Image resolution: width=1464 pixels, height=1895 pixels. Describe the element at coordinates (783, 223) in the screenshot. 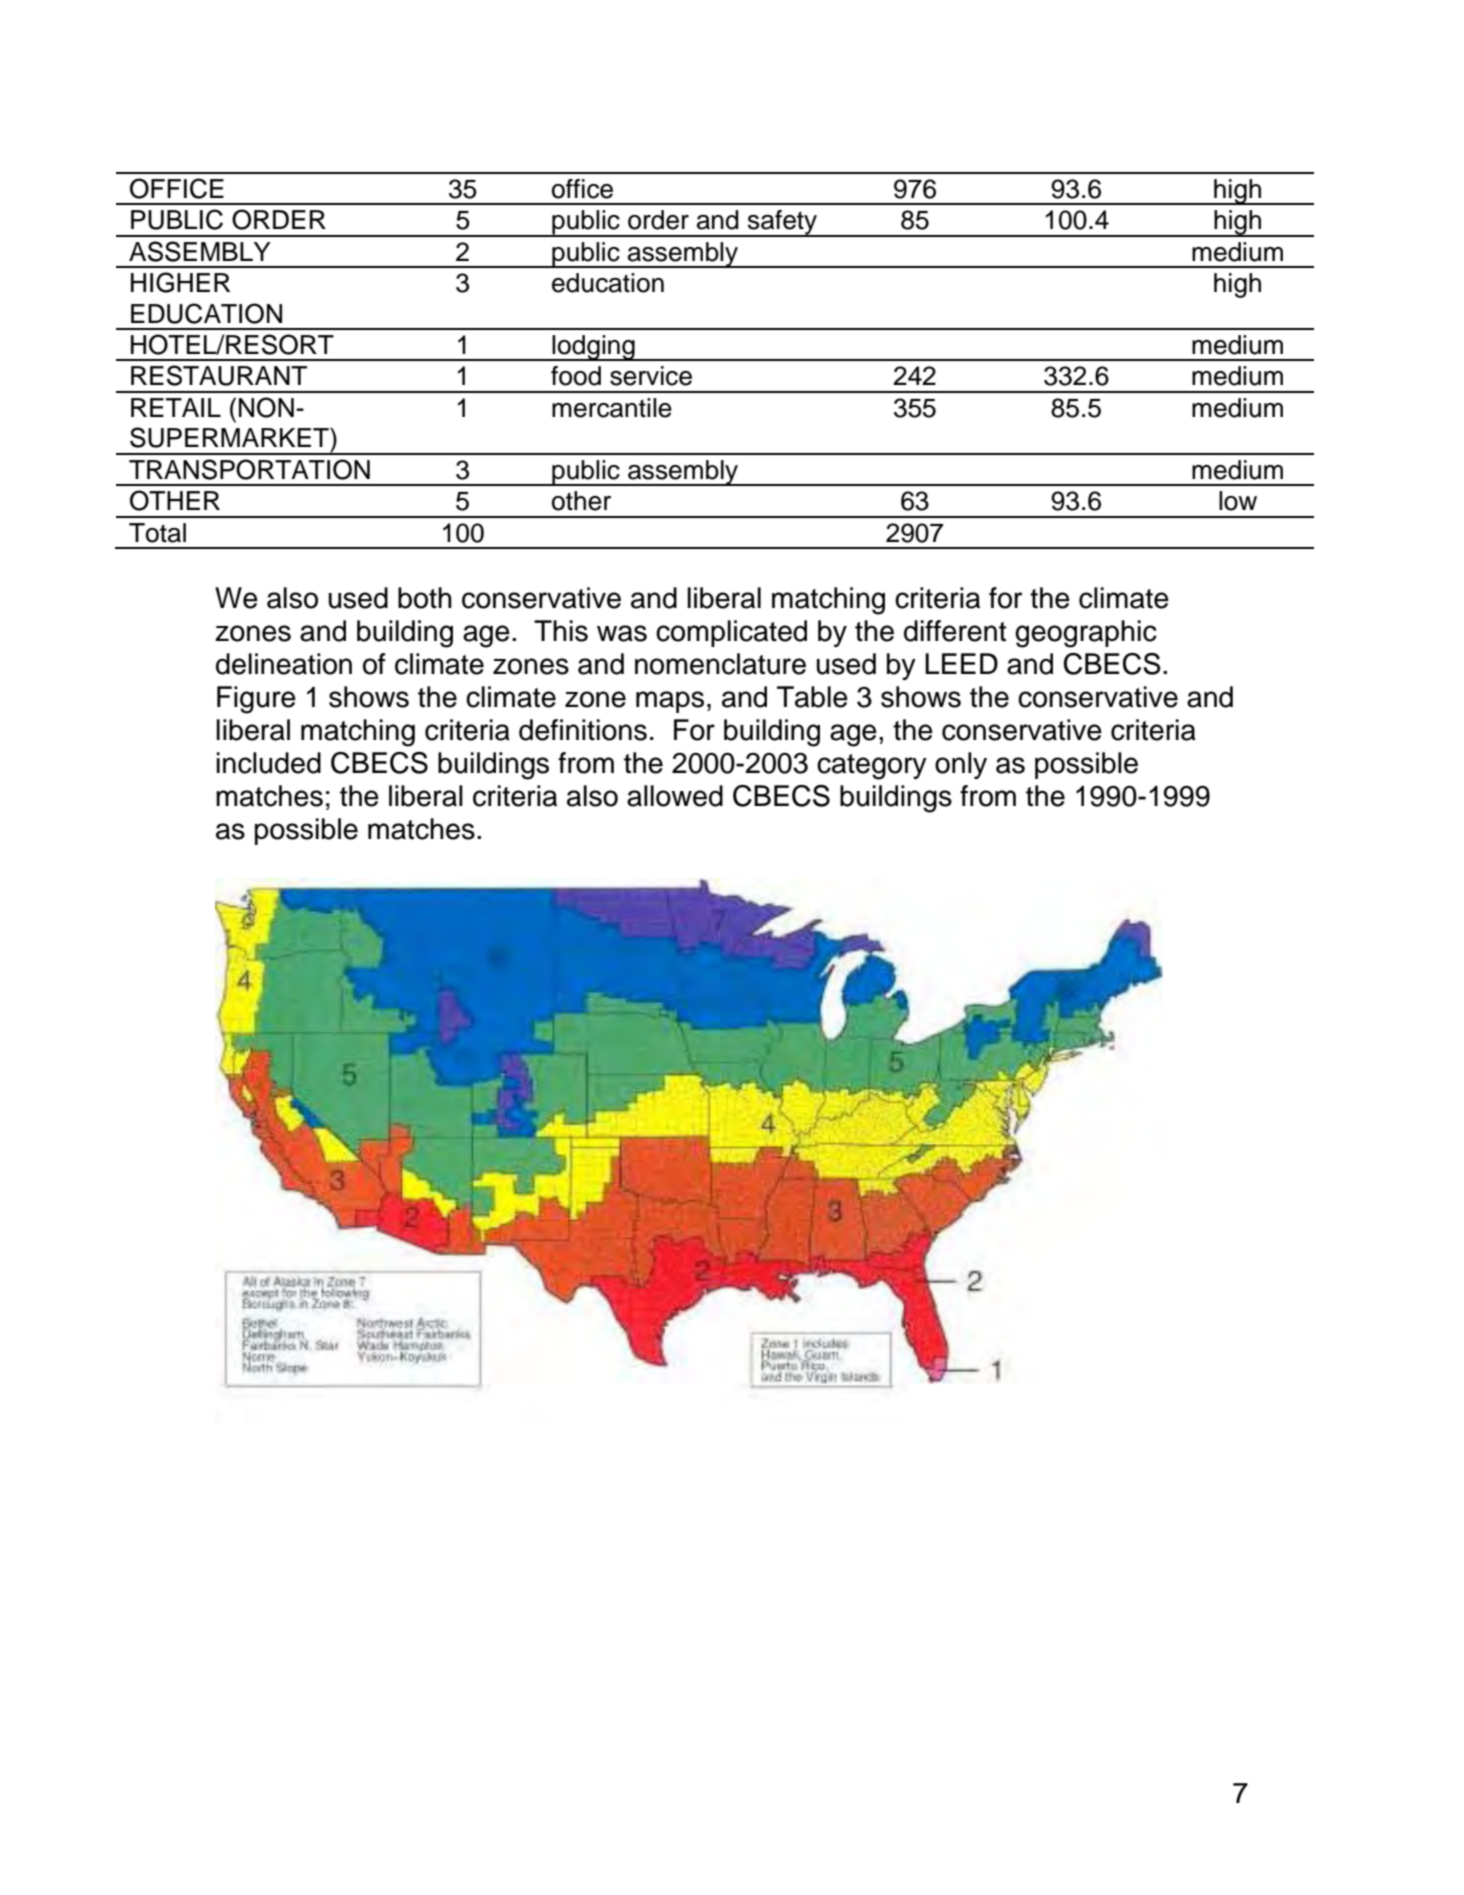

I see `safety` at that location.
